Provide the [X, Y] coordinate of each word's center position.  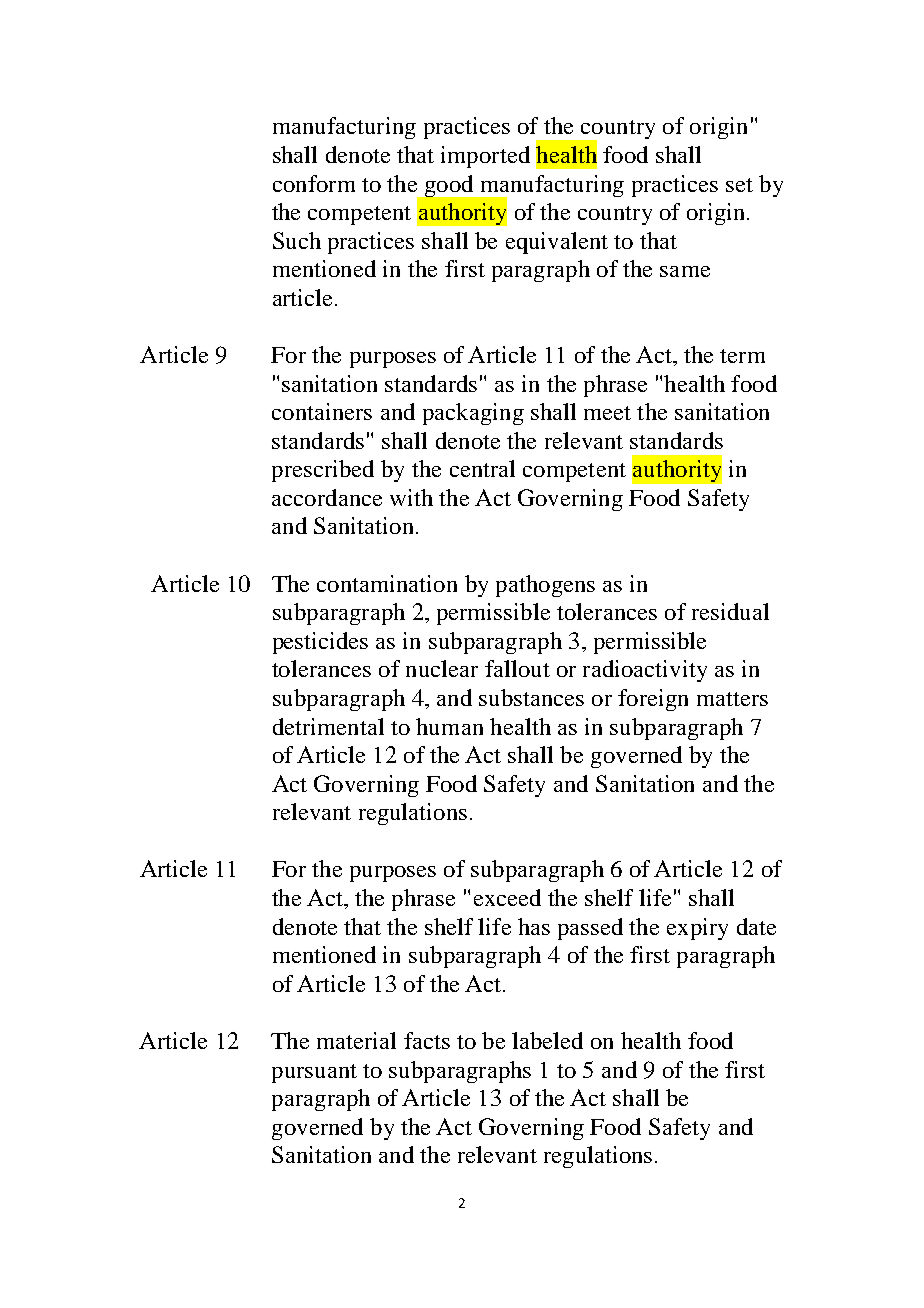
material [356, 1040]
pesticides [320, 643]
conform [314, 183]
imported [485, 157]
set [739, 185]
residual [730, 611]
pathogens [545, 586]
